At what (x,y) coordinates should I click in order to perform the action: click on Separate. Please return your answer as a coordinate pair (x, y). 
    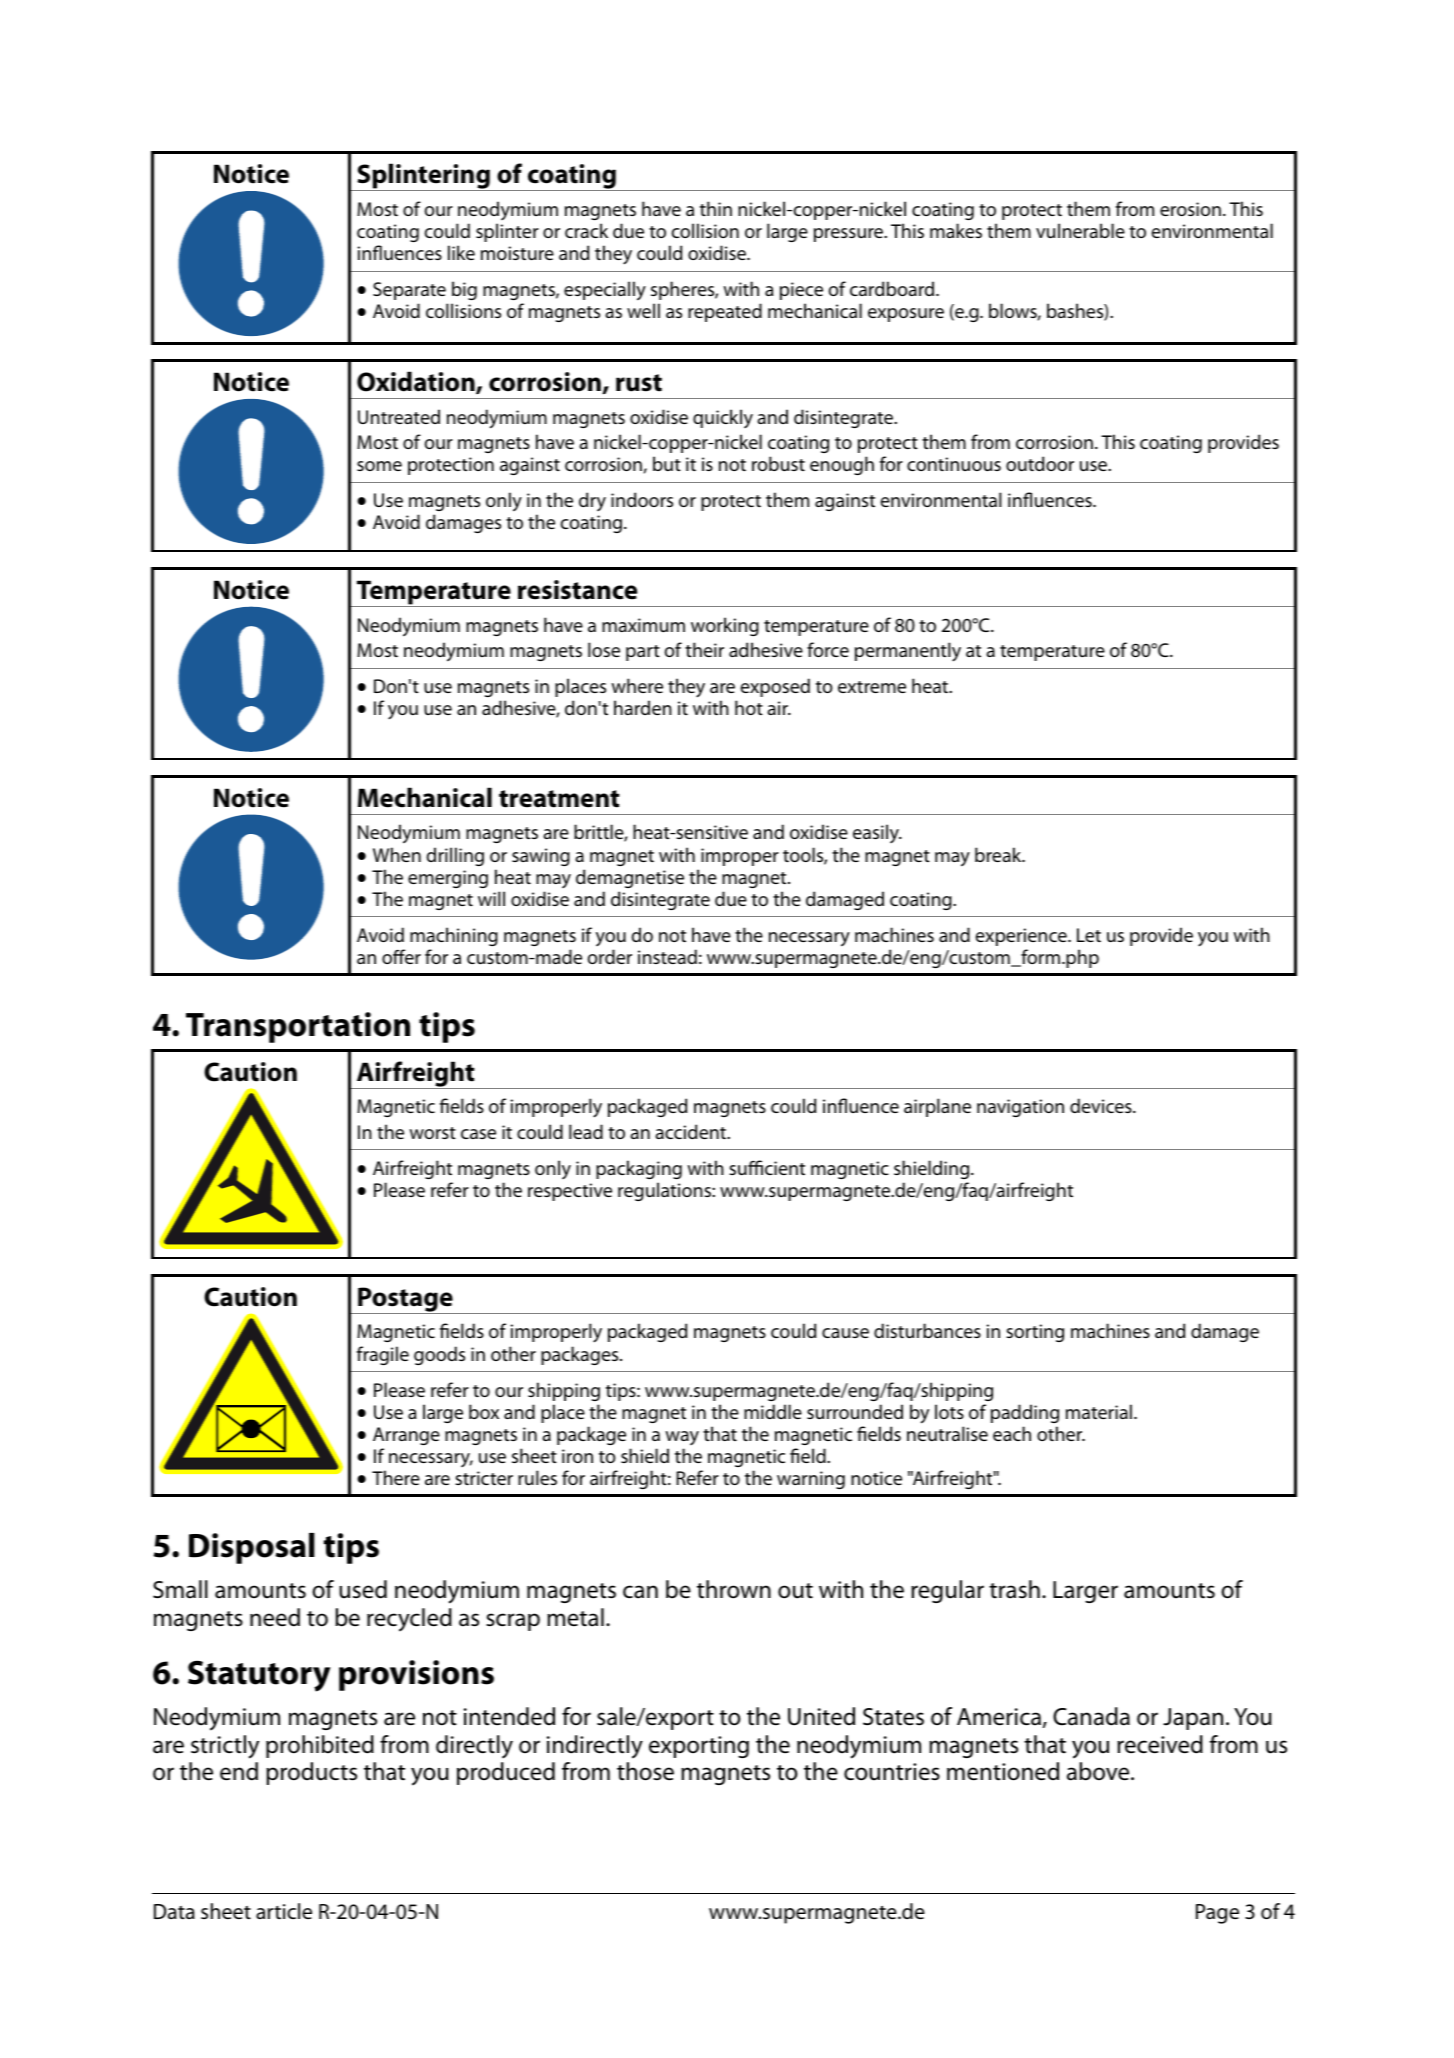
    Looking at the image, I should click on (409, 291).
